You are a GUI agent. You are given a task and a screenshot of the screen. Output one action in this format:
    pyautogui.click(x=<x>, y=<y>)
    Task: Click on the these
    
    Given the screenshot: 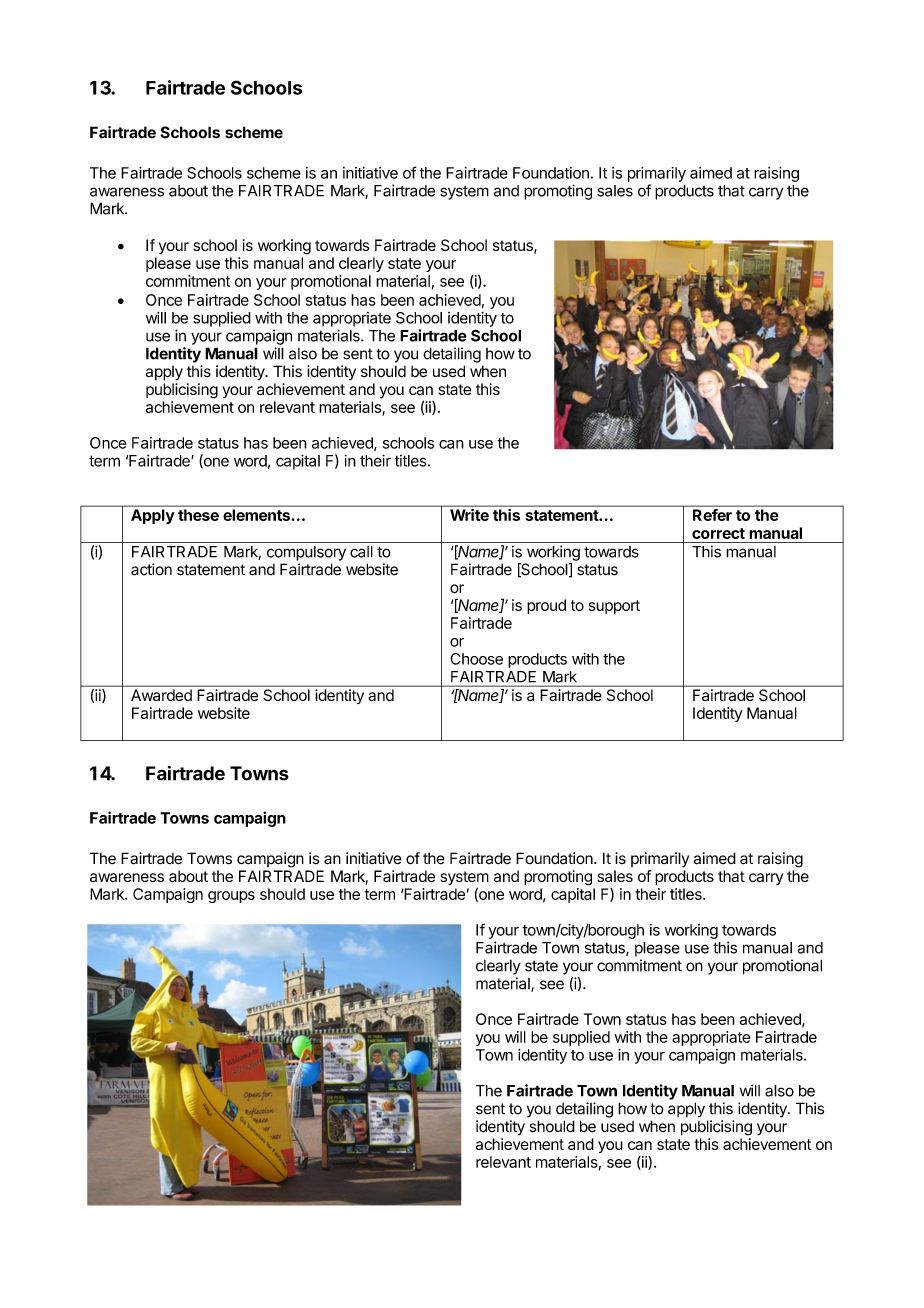 What is the action you would take?
    pyautogui.click(x=198, y=515)
